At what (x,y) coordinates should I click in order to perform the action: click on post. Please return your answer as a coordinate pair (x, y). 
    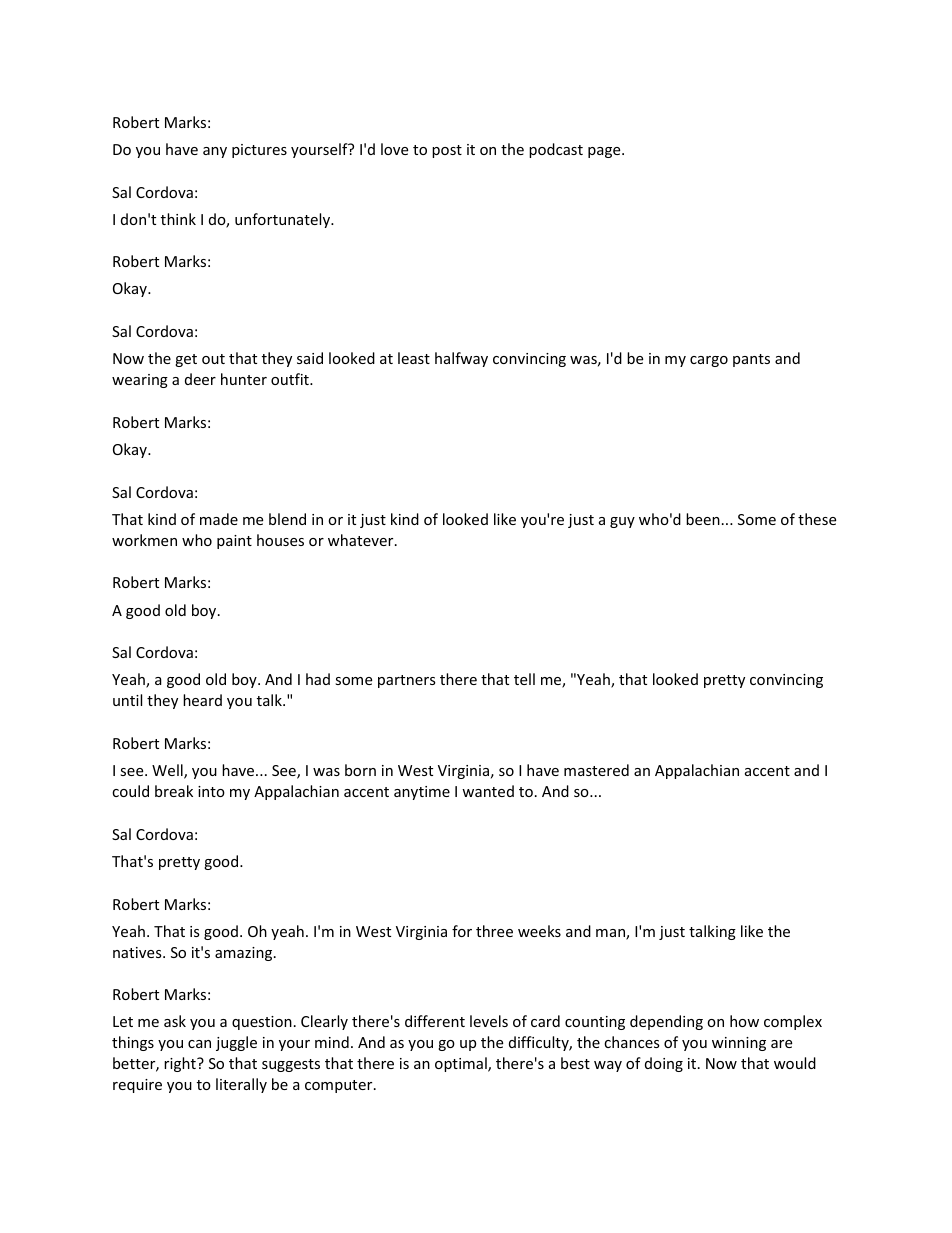
    Looking at the image, I should click on (447, 151).
